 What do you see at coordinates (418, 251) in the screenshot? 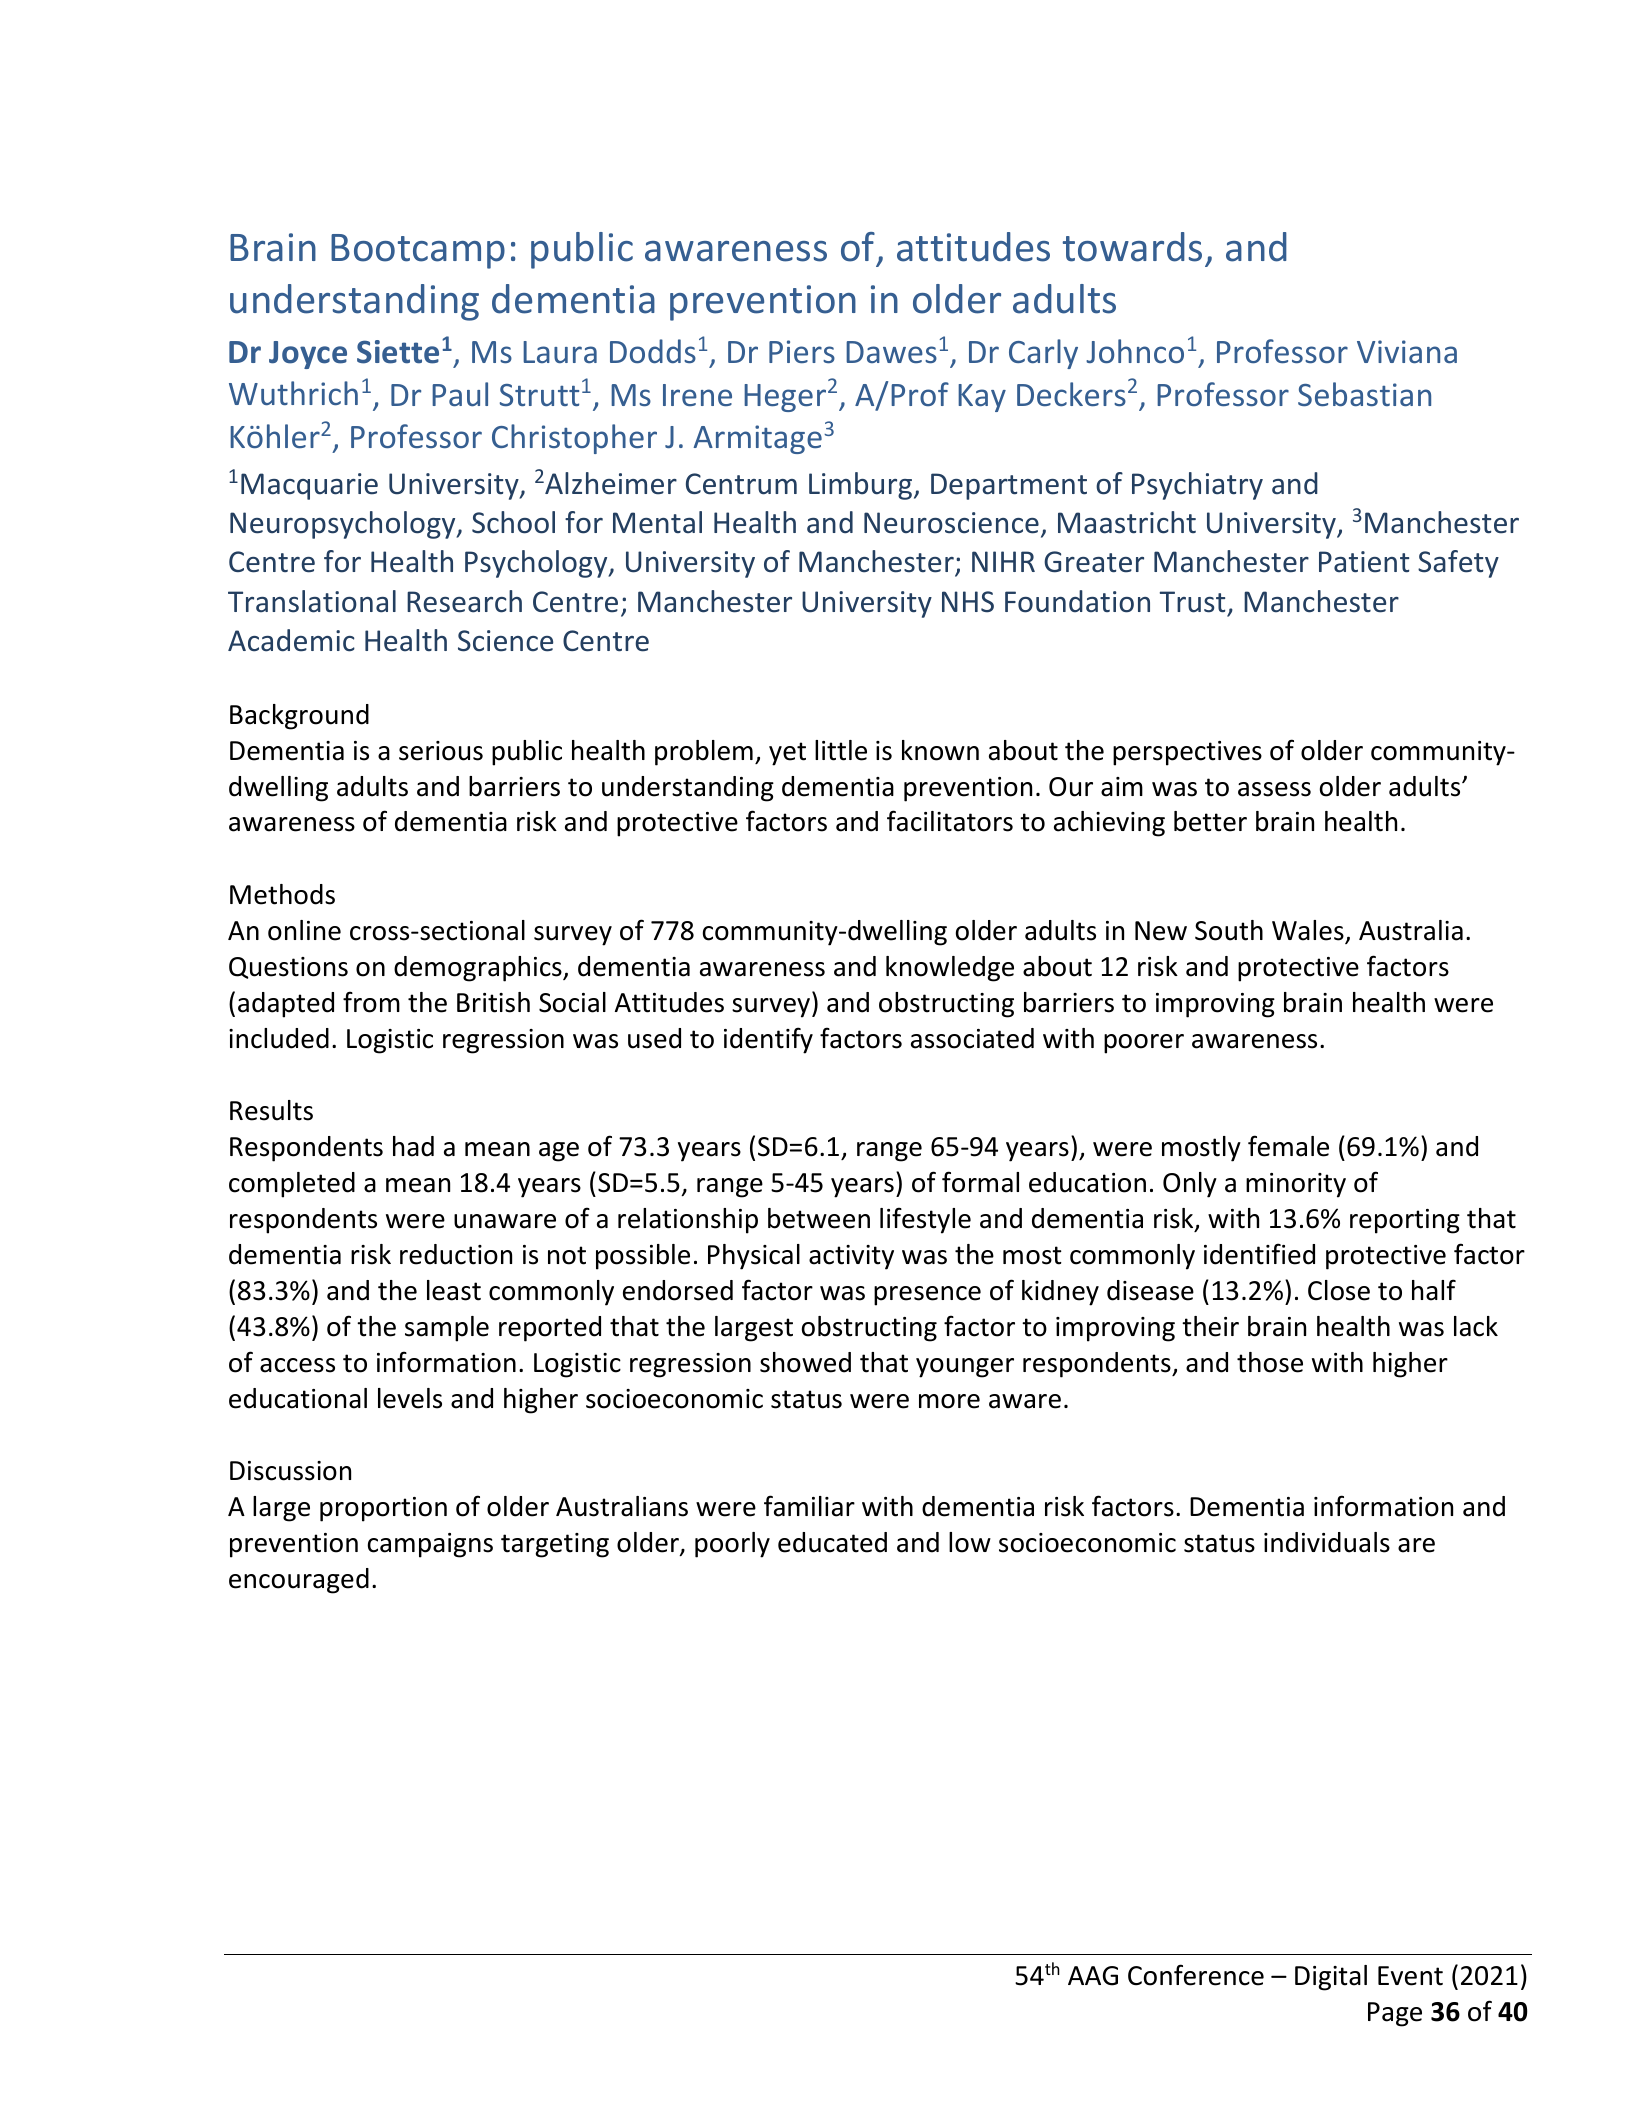
I see `Bootcamp` at bounding box center [418, 251].
